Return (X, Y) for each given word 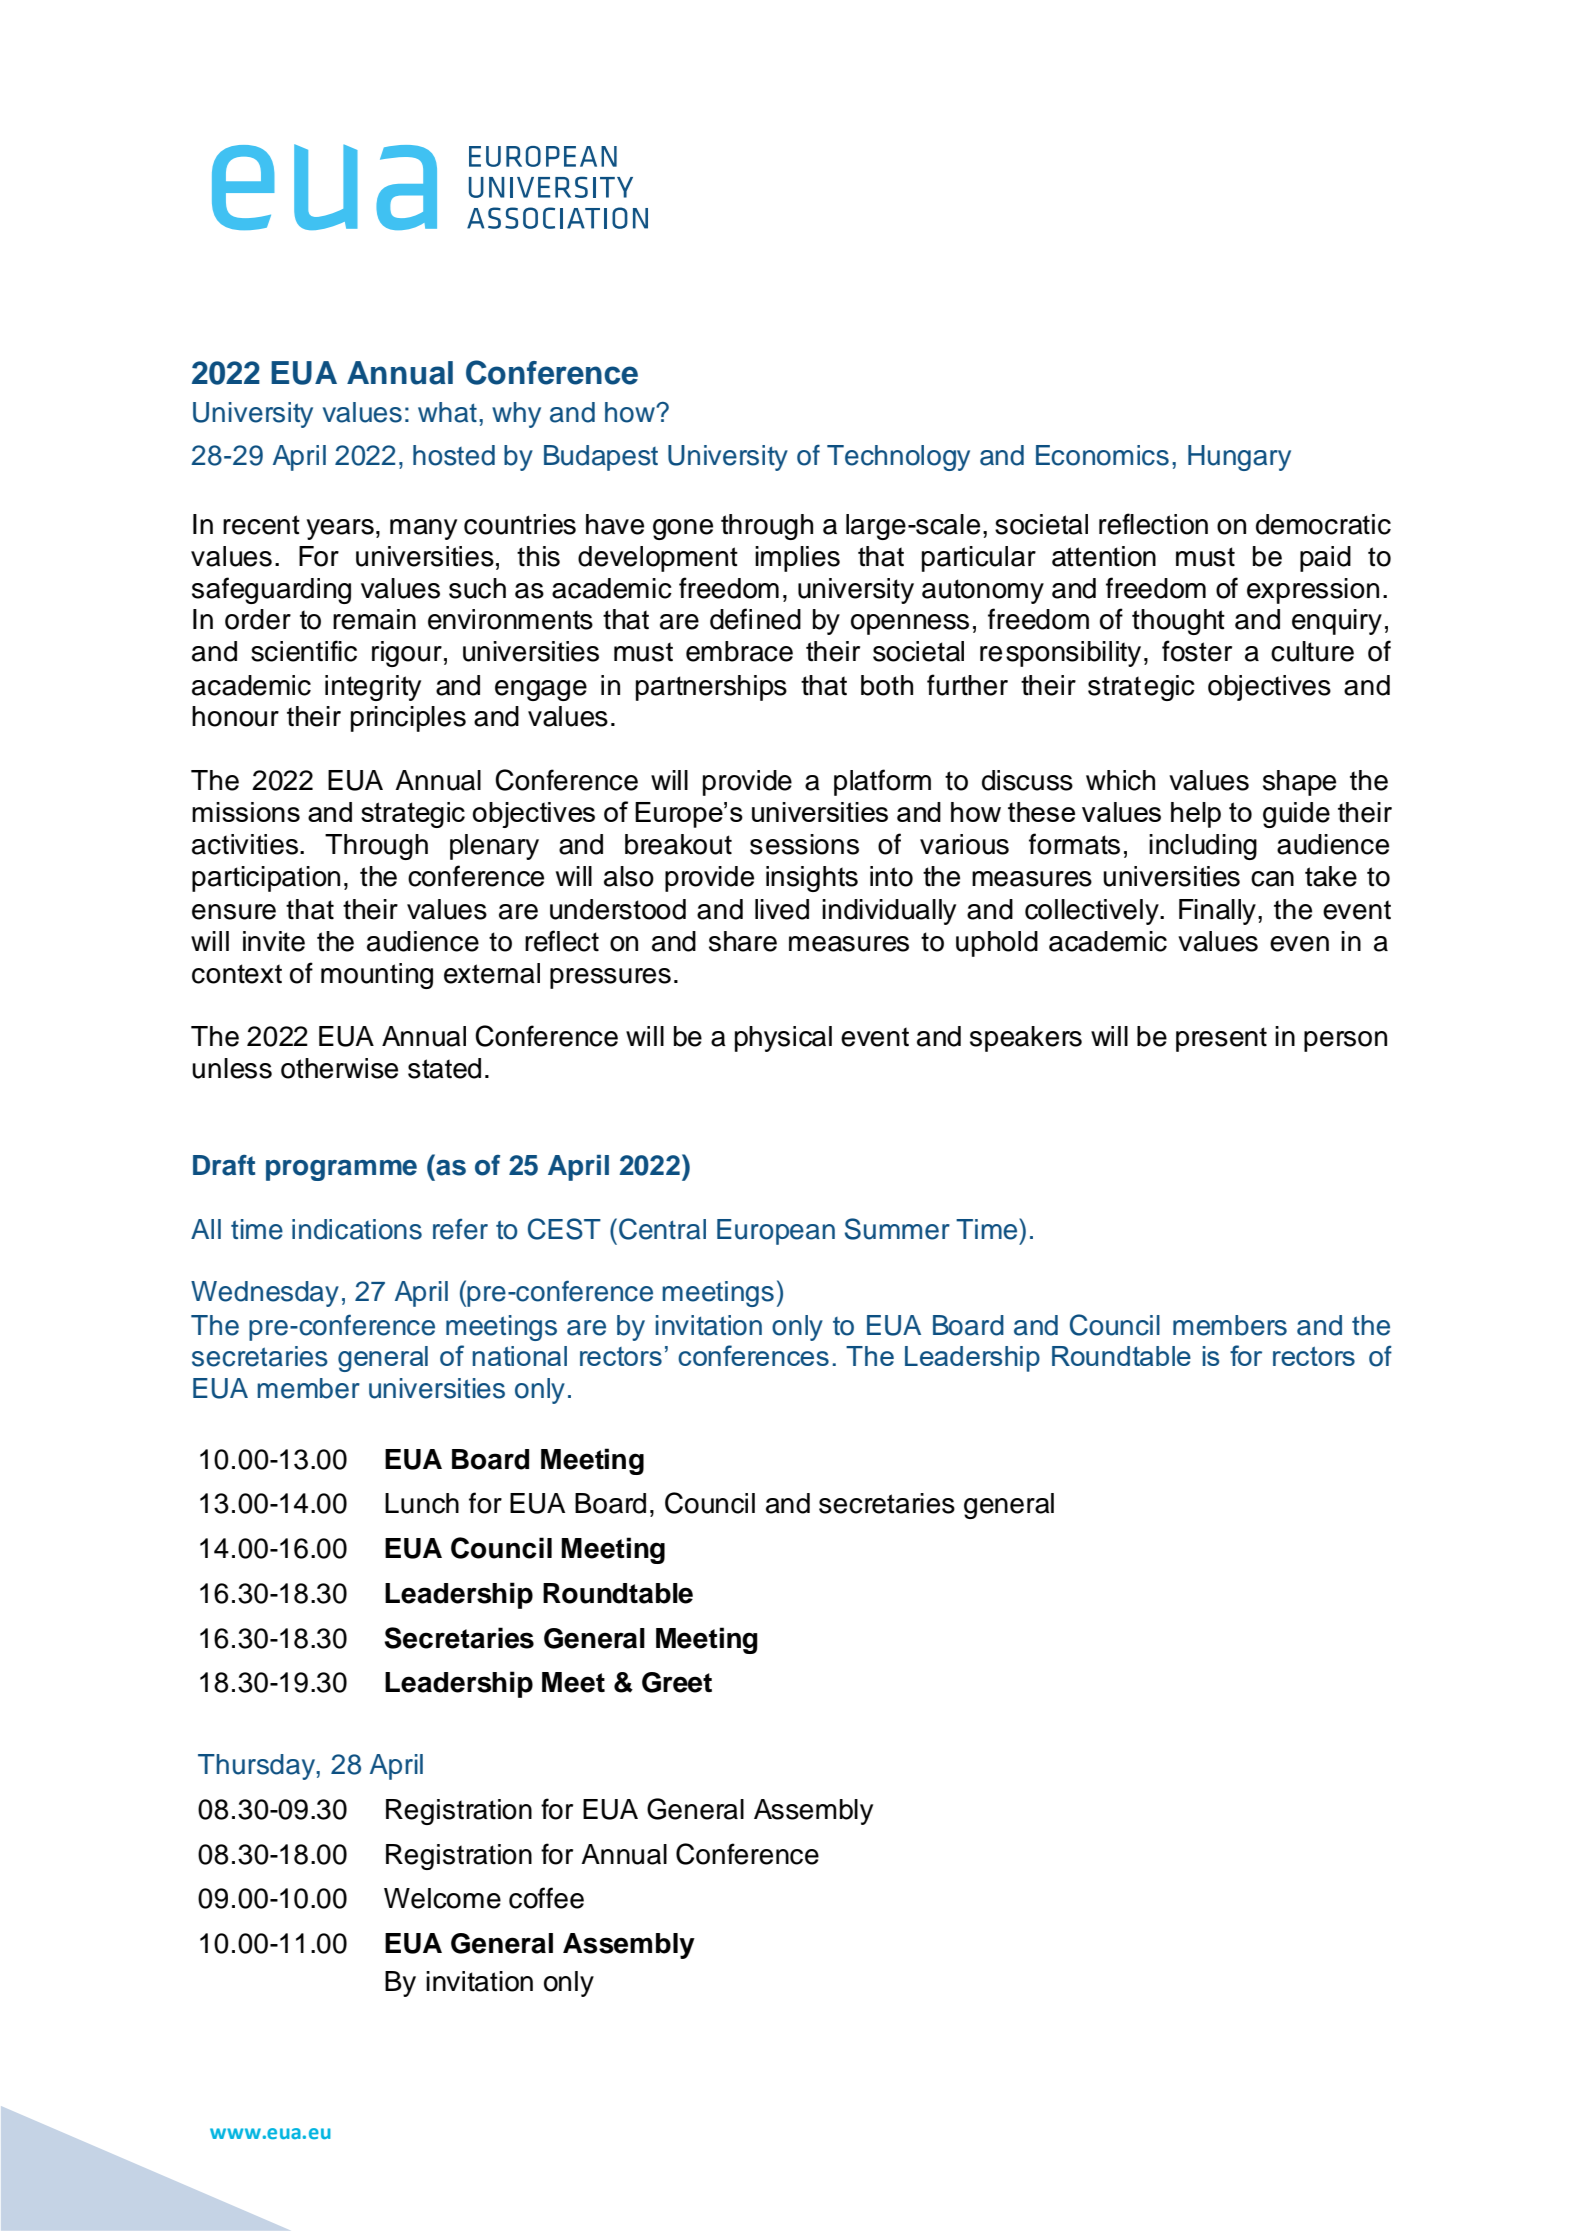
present (1221, 1039)
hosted (454, 455)
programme (341, 1170)
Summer (897, 1229)
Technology (898, 458)
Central (662, 1229)
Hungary (1239, 458)
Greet (677, 1682)
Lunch (422, 1503)
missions (246, 812)
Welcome (442, 1898)
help (1196, 815)
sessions (804, 844)
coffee (546, 1898)
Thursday (257, 1767)
